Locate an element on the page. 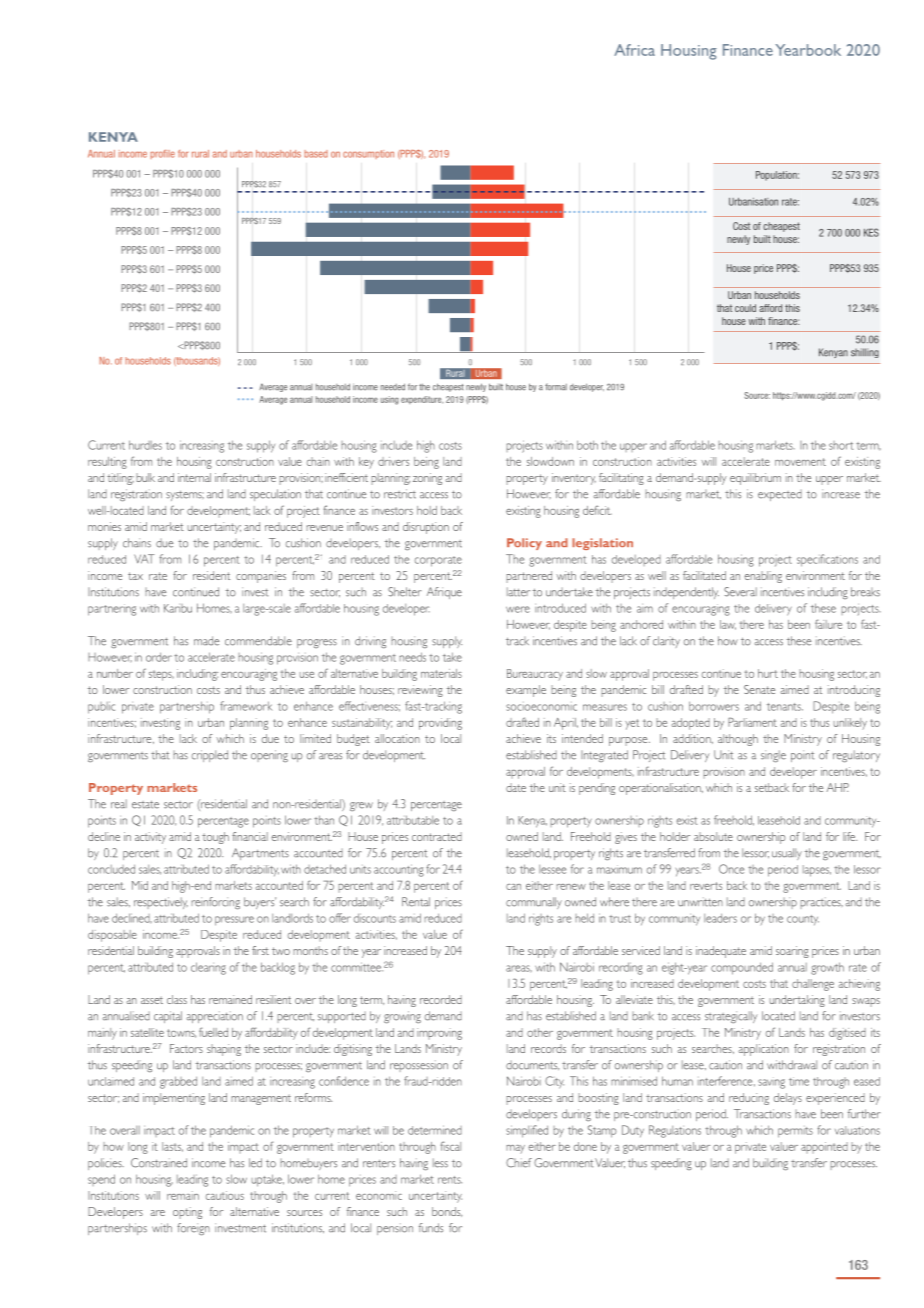  hurt is located at coordinates (768, 673).
